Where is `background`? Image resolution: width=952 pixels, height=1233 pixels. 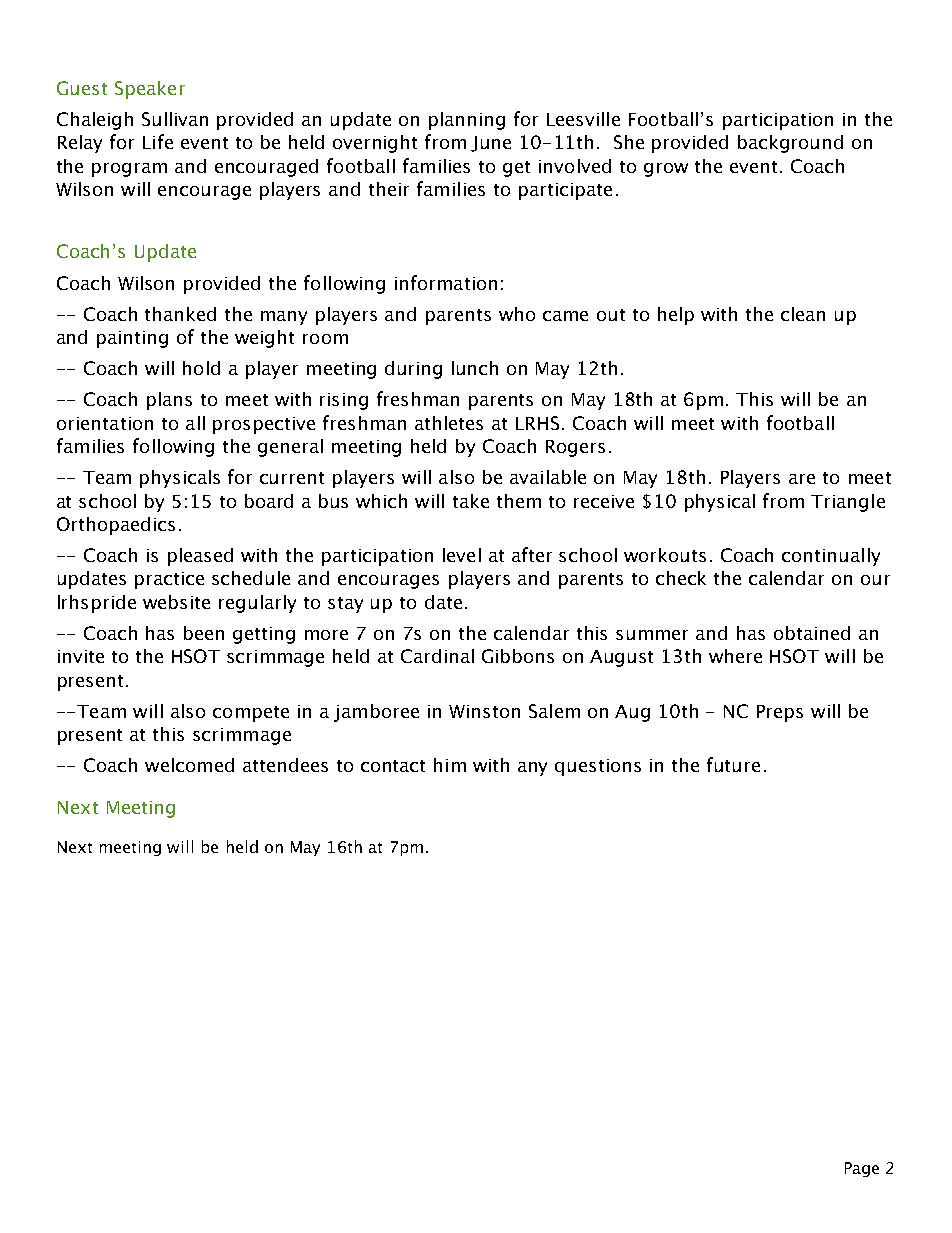 background is located at coordinates (790, 144).
